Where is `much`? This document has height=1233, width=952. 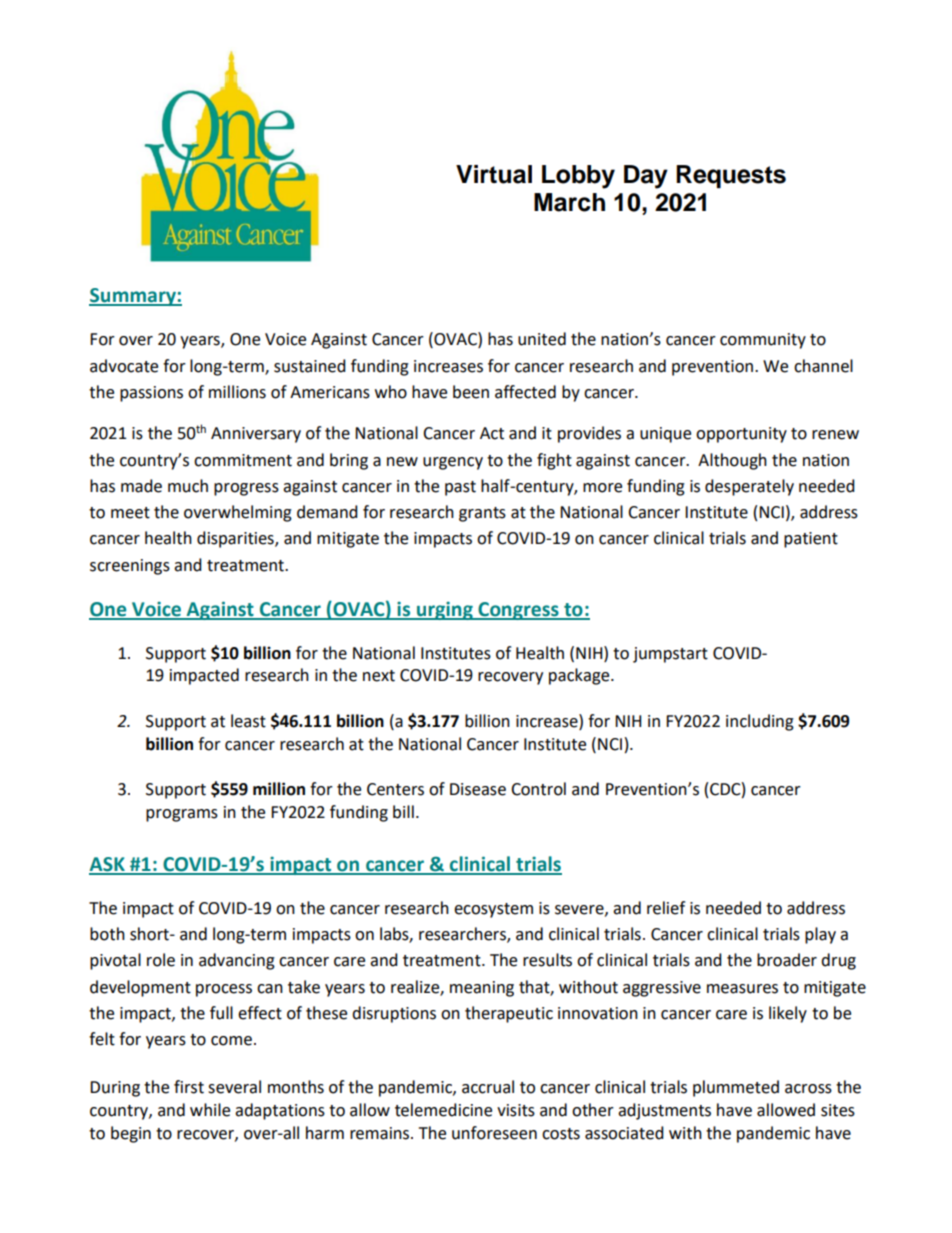
much is located at coordinates (188, 486).
